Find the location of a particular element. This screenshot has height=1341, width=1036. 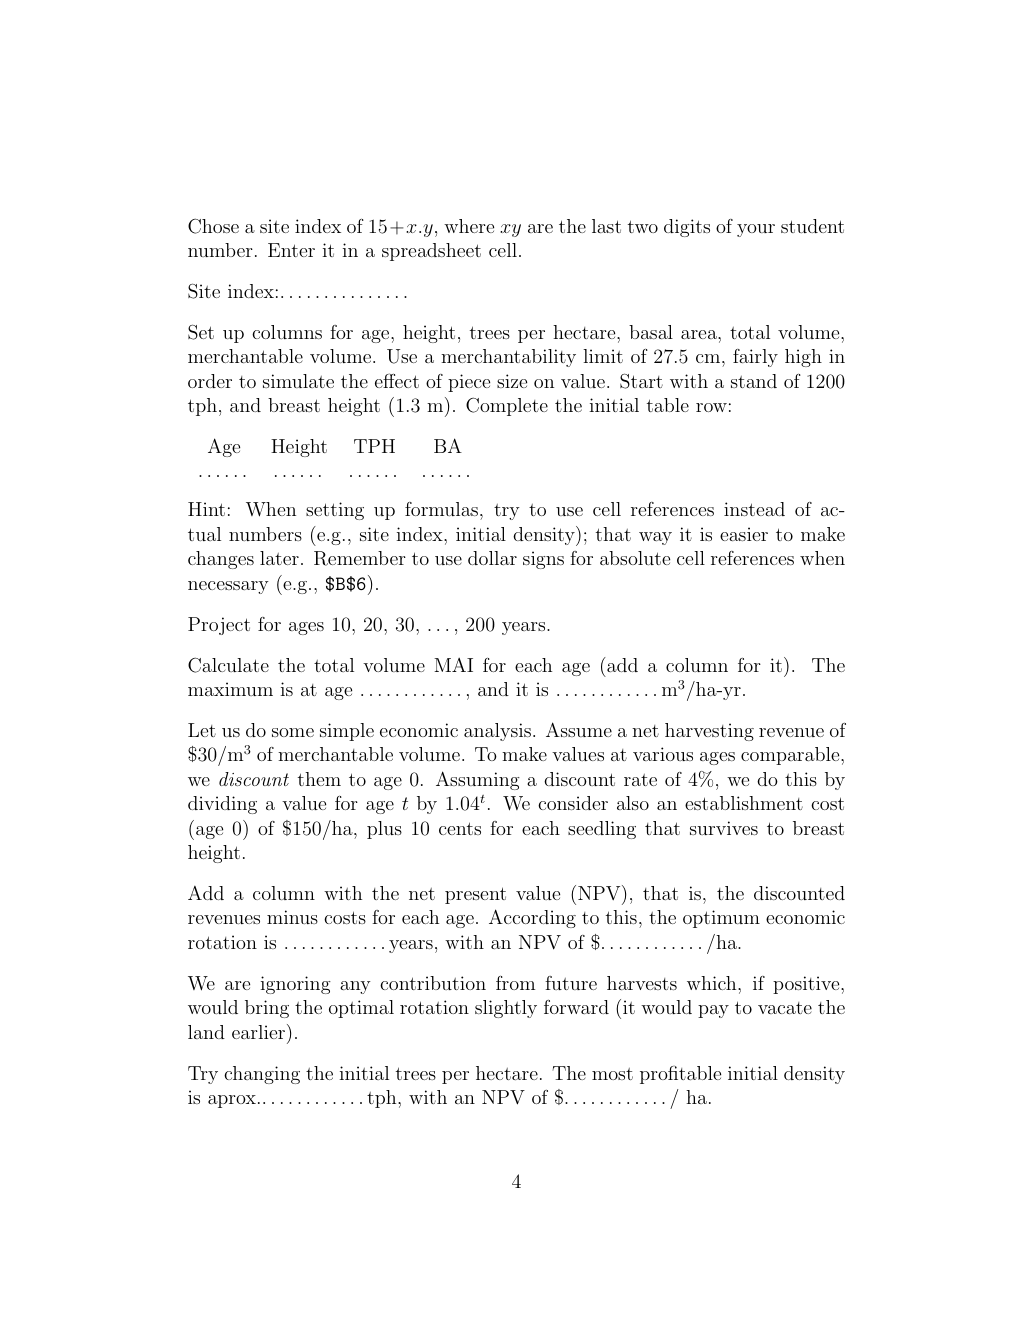

Enter is located at coordinates (291, 250).
